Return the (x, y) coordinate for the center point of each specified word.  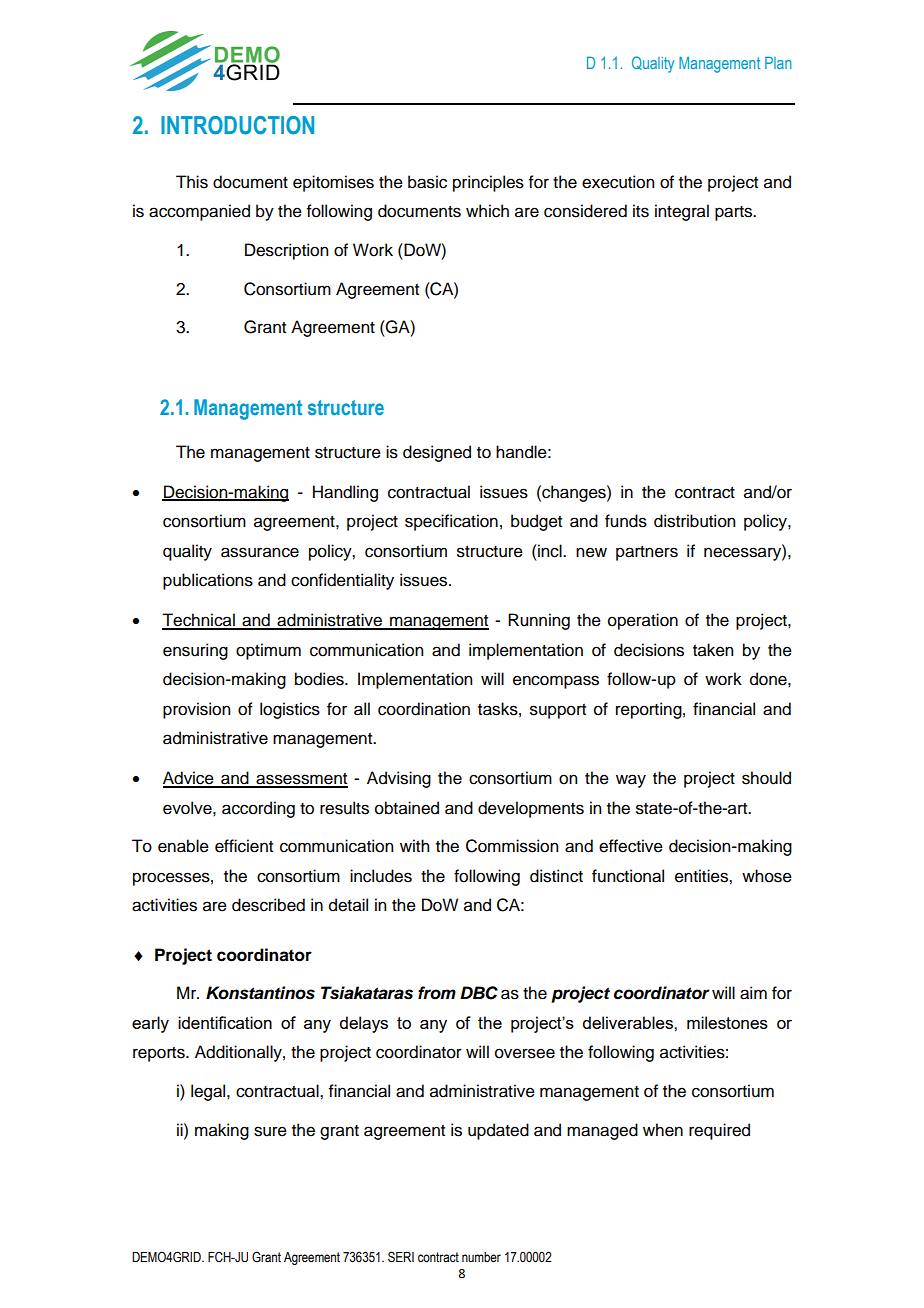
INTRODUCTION (237, 125)
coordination (424, 709)
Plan (778, 62)
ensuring (195, 651)
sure (270, 1131)
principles (488, 183)
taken (713, 650)
